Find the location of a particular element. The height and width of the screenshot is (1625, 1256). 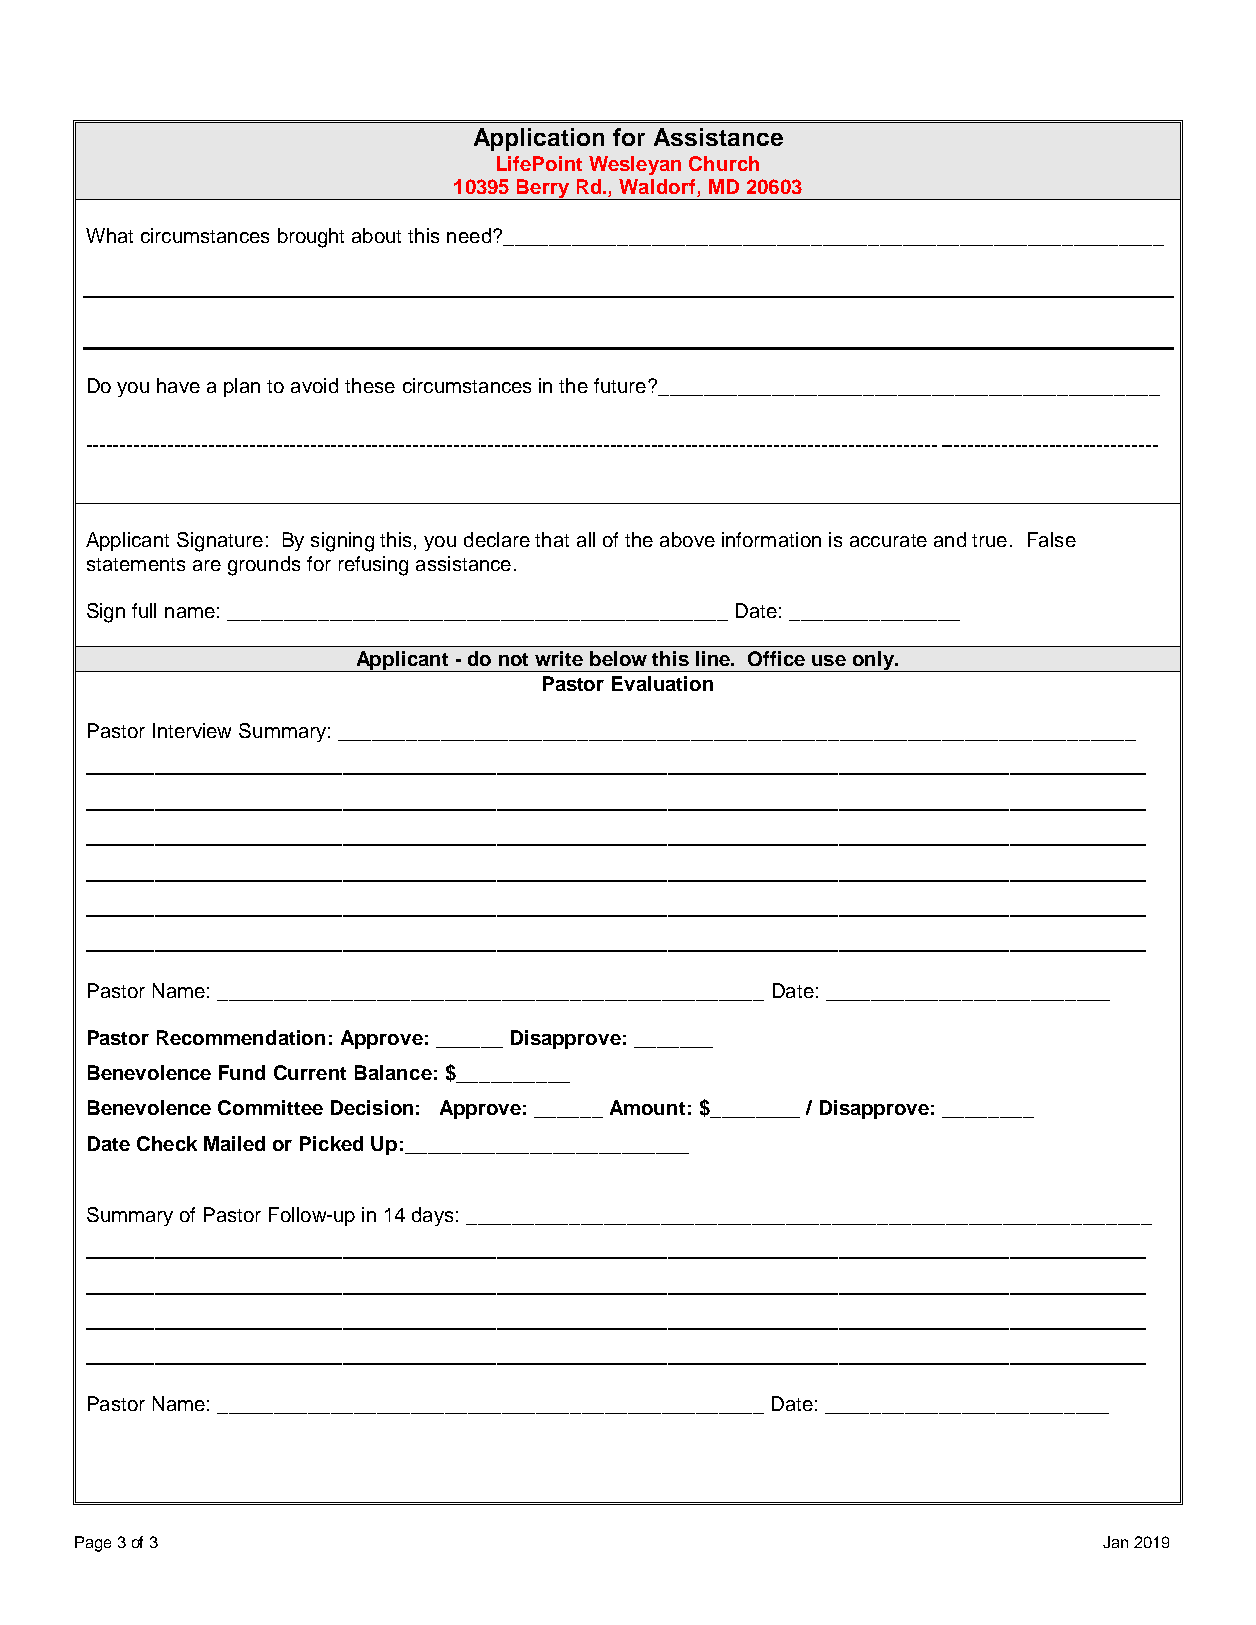

Church is located at coordinates (724, 163).
